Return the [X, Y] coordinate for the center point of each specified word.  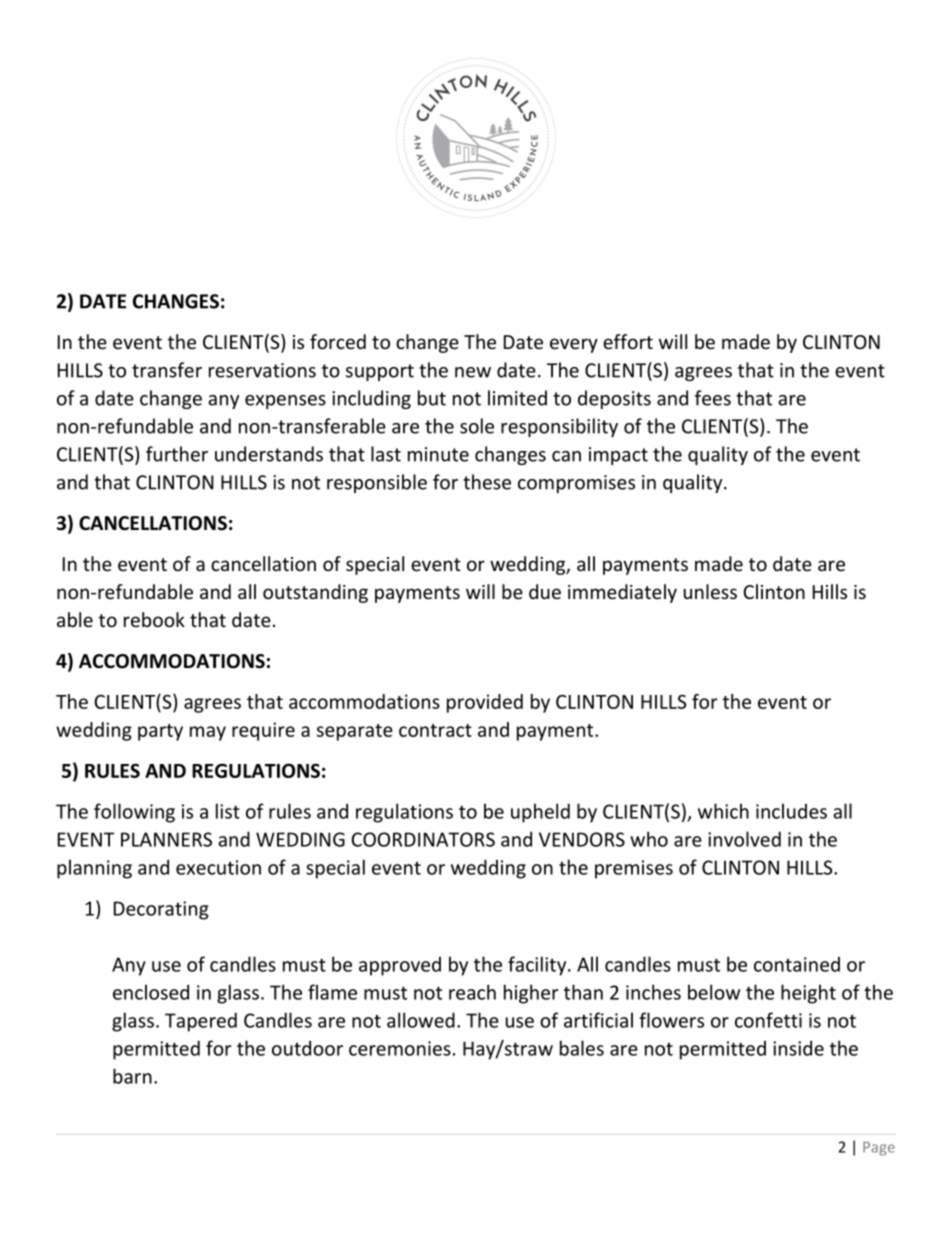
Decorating [161, 910]
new [473, 372]
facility [538, 966]
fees [713, 398]
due [545, 591]
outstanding [315, 593]
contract [435, 730]
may [208, 733]
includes [791, 811]
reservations [262, 370]
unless [710, 591]
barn [132, 1076]
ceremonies [400, 1048]
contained [797, 964]
